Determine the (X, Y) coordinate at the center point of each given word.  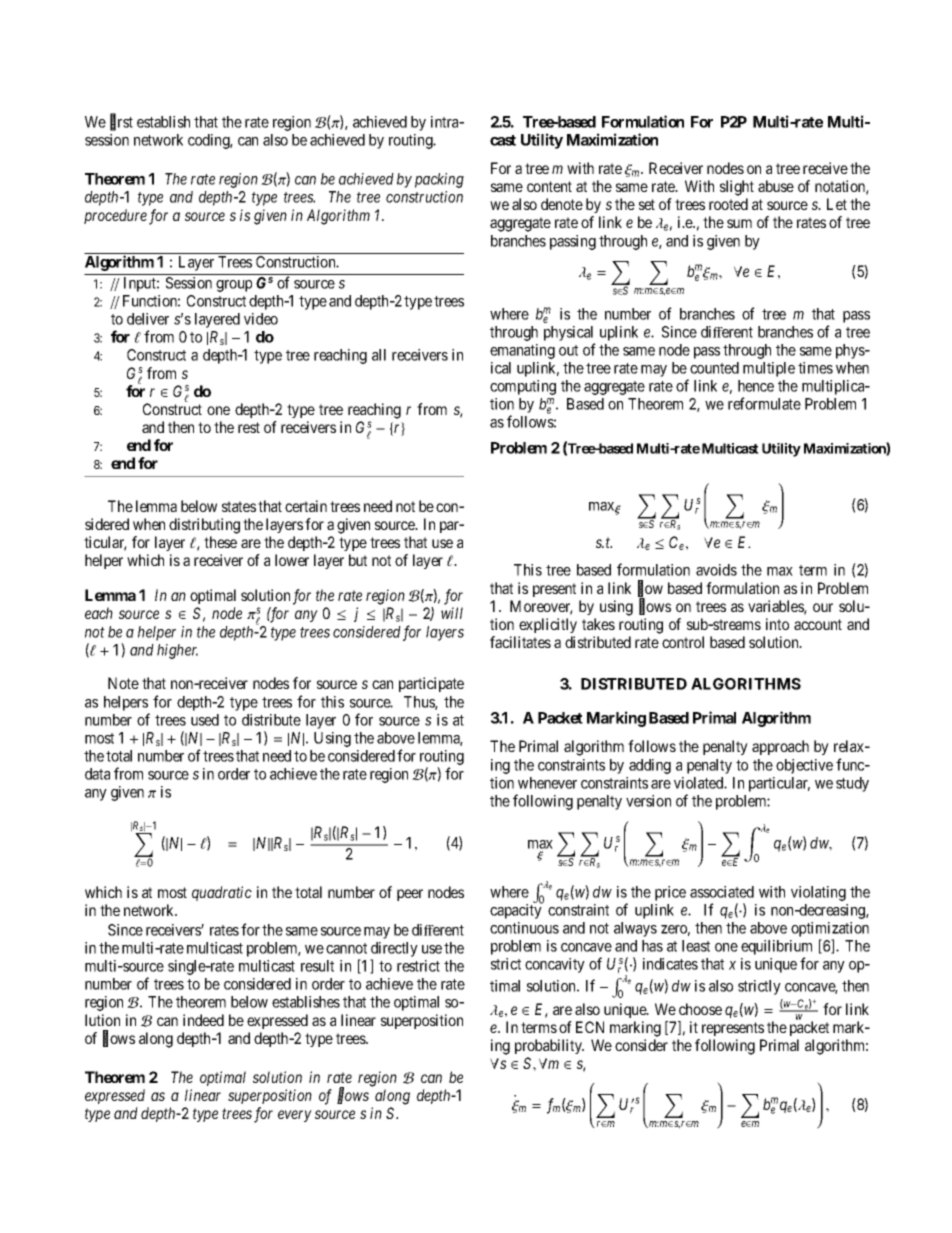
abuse (776, 186)
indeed (203, 1020)
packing (439, 180)
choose (700, 1009)
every (295, 1116)
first (121, 122)
